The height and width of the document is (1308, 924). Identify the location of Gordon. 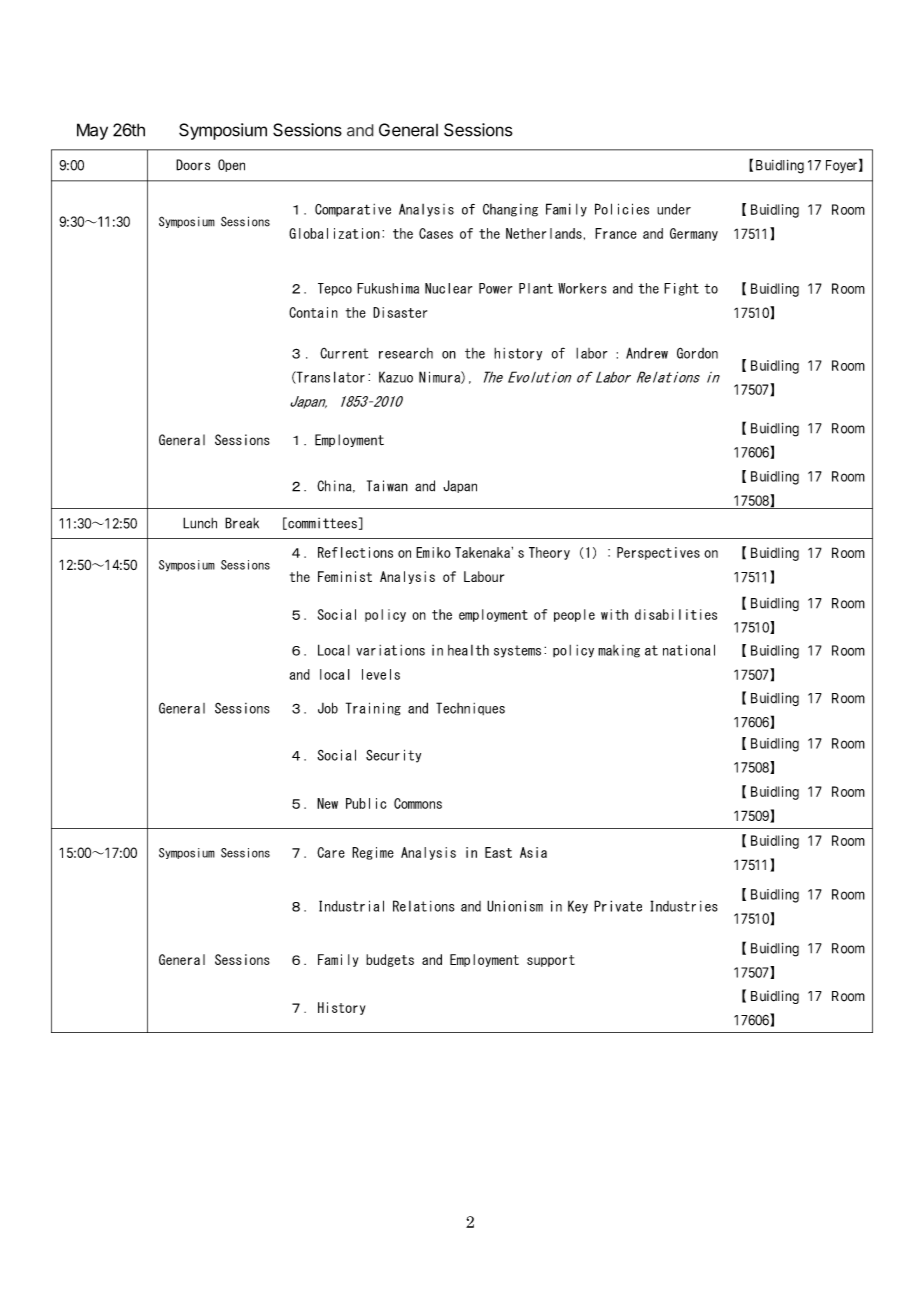
(697, 353).
